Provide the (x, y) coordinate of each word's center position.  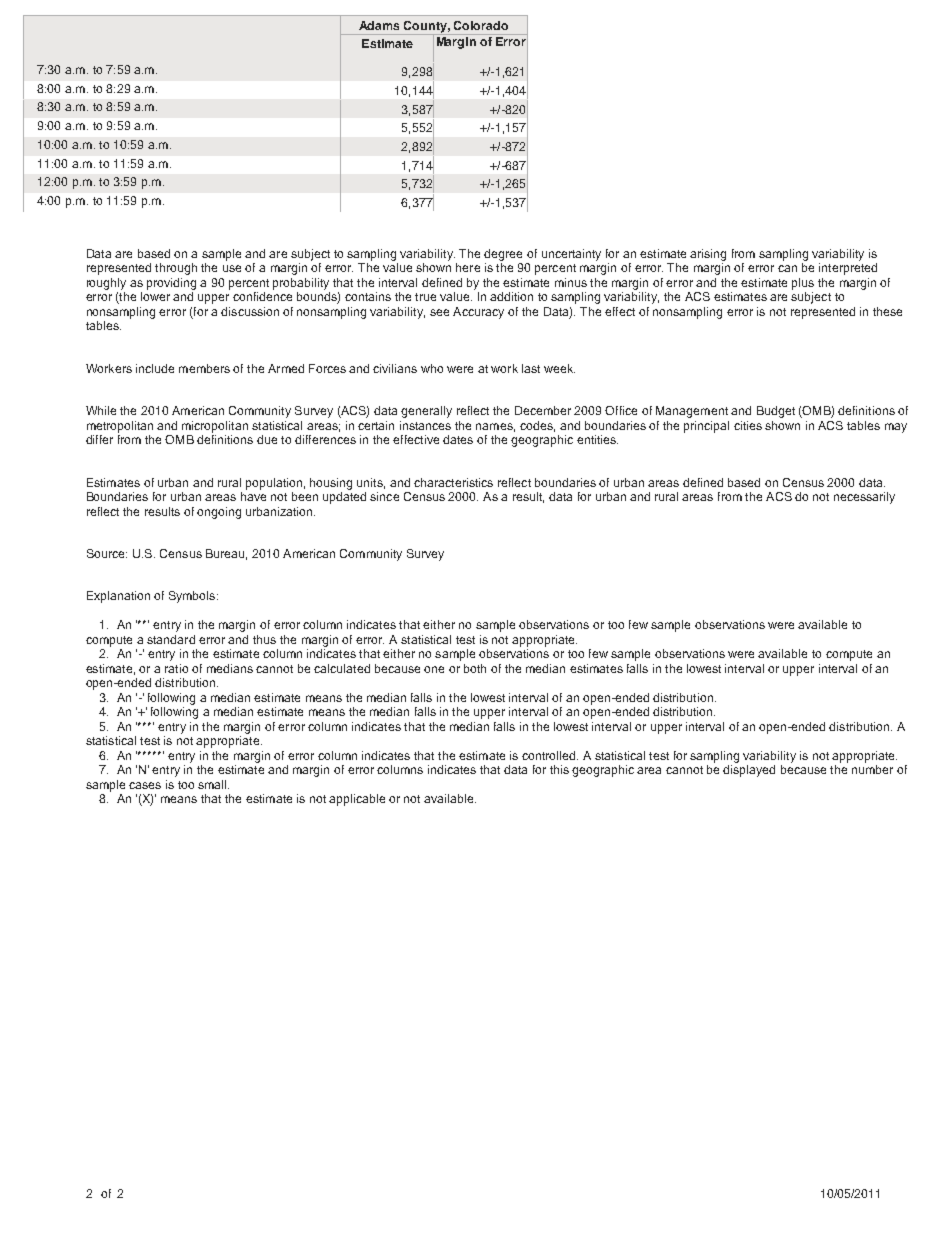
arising (708, 255)
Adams (379, 25)
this (559, 769)
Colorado (481, 25)
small (213, 784)
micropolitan (215, 427)
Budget (776, 412)
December (543, 410)
